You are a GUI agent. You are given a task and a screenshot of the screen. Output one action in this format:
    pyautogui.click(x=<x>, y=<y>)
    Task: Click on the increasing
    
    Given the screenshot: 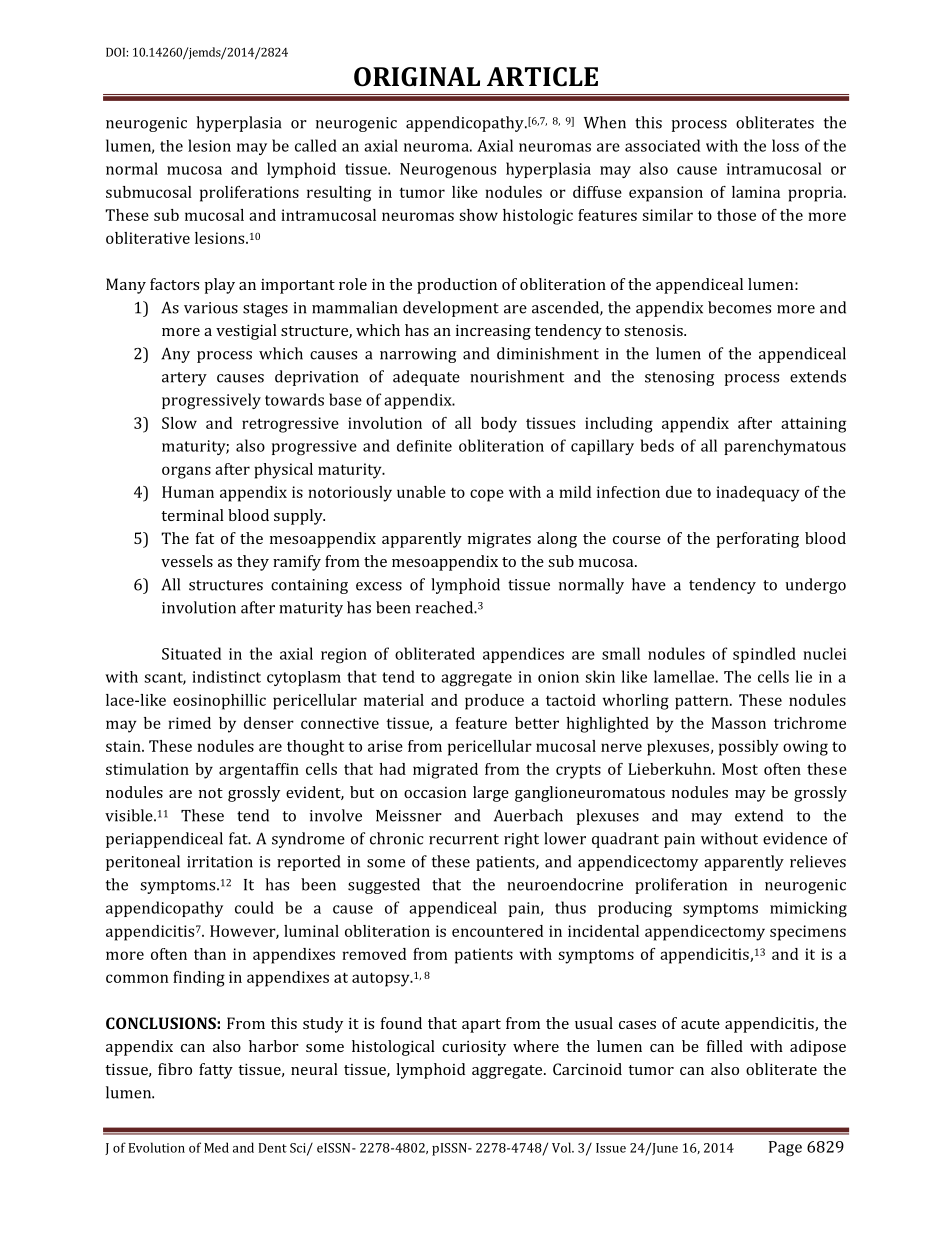 What is the action you would take?
    pyautogui.click(x=493, y=332)
